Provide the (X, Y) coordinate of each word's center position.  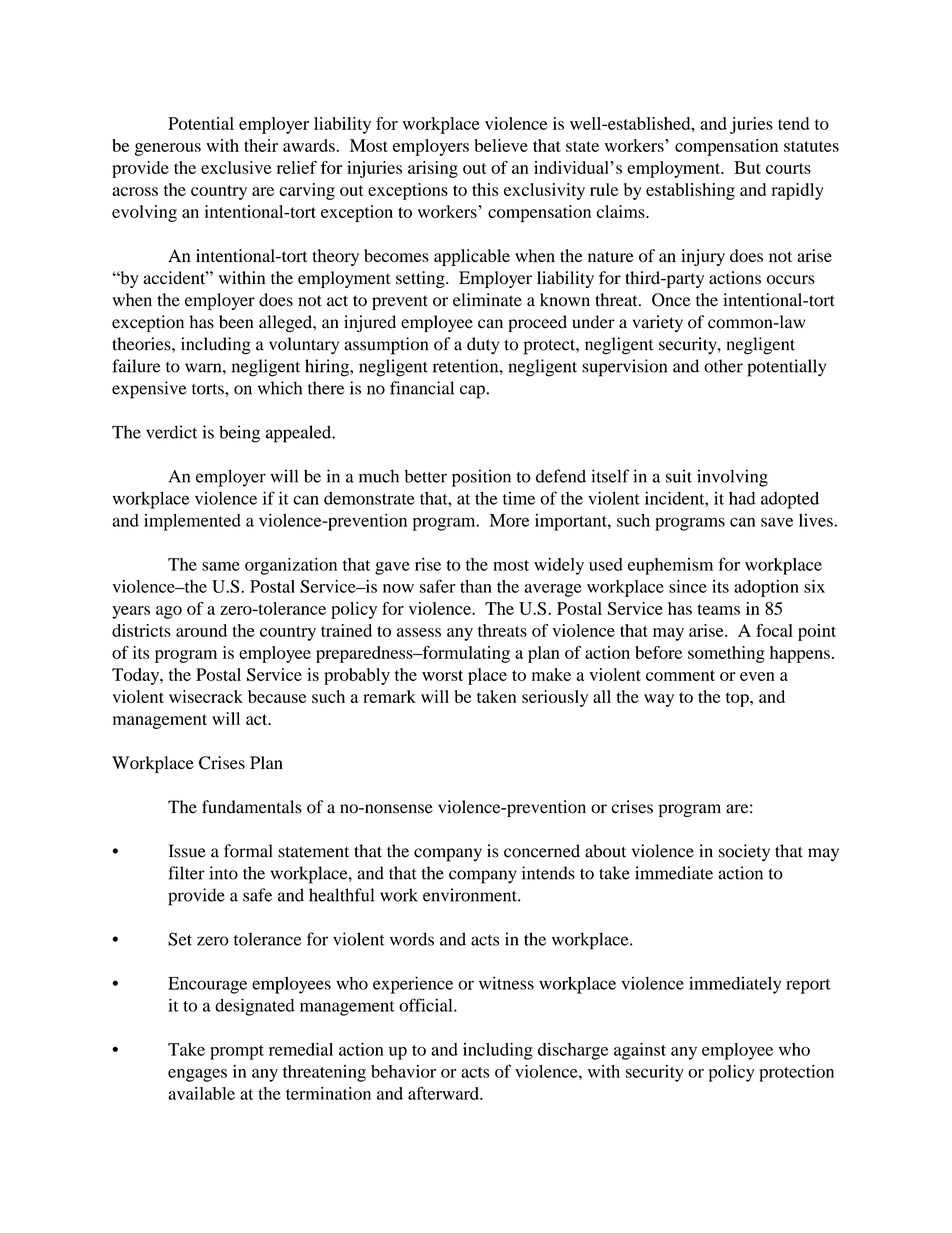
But (747, 167)
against (640, 1051)
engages (197, 1075)
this (485, 189)
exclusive (236, 167)
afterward (444, 1093)
